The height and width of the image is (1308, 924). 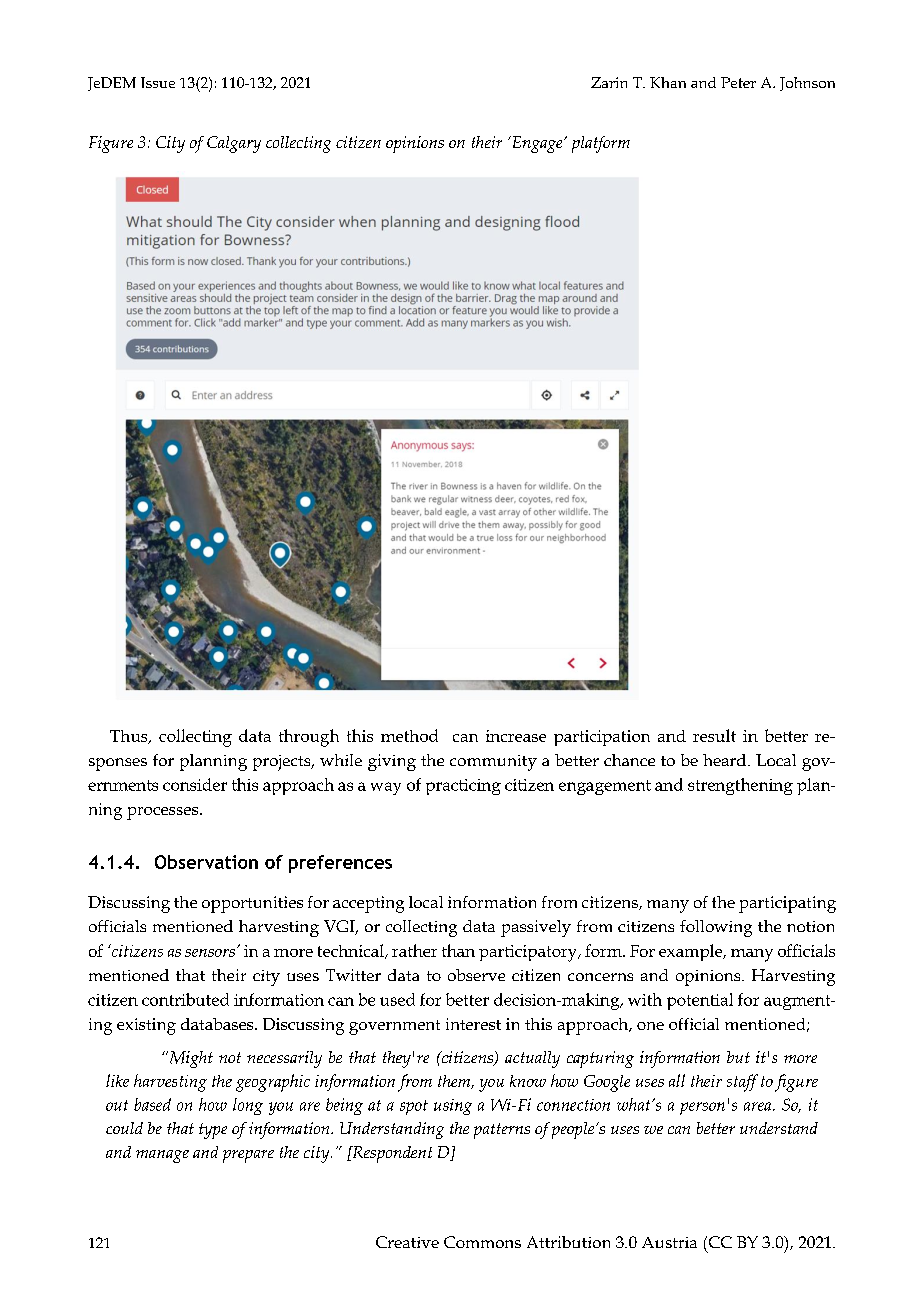 What do you see at coordinates (787, 904) in the image?
I see `participating` at bounding box center [787, 904].
